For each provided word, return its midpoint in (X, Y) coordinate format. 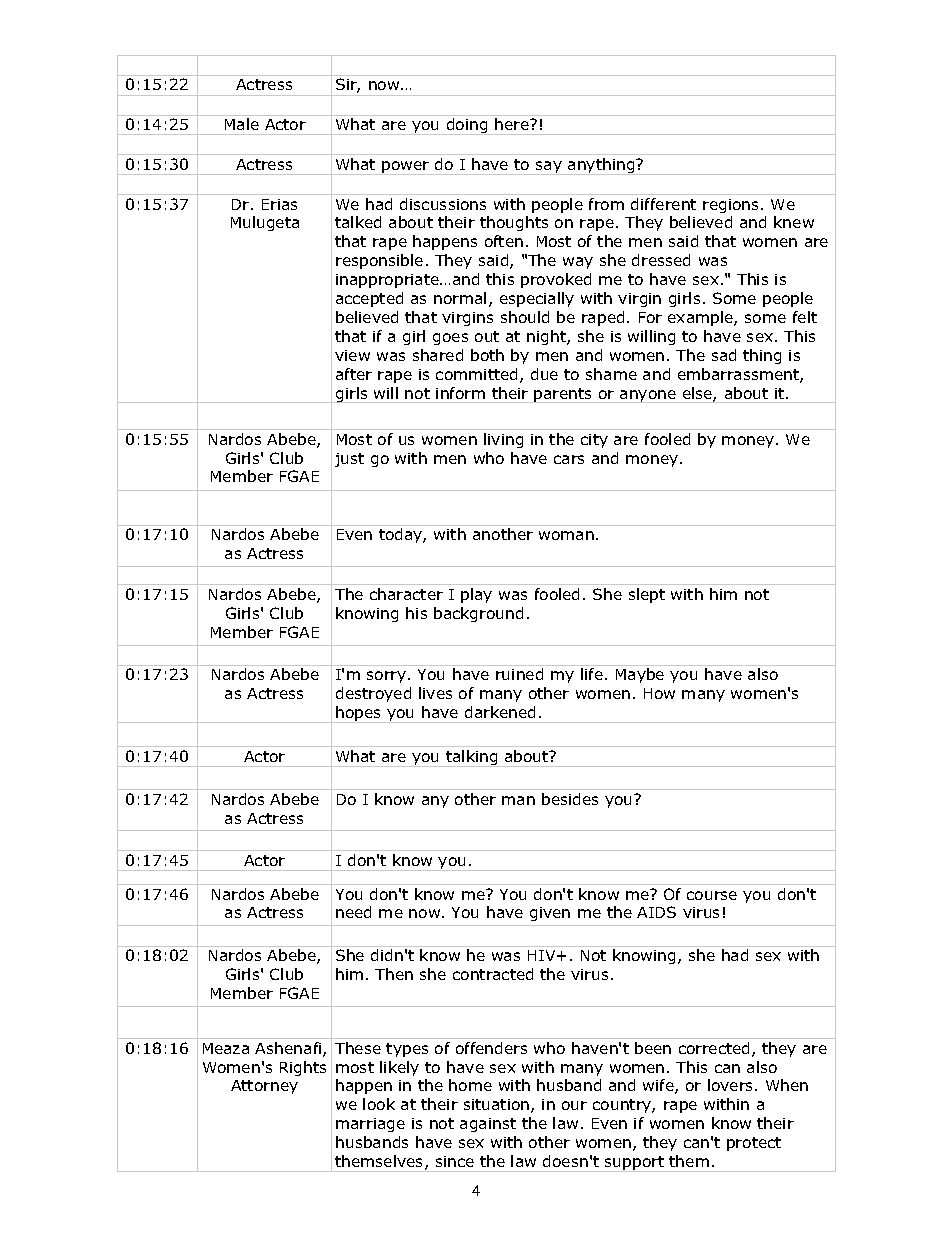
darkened (500, 712)
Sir (348, 85)
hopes (359, 714)
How (659, 693)
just (349, 460)
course (712, 895)
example (701, 318)
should (525, 317)
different (663, 204)
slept (647, 595)
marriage (370, 1125)
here (513, 124)
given (550, 914)
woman (566, 535)
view (352, 355)
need (353, 912)
